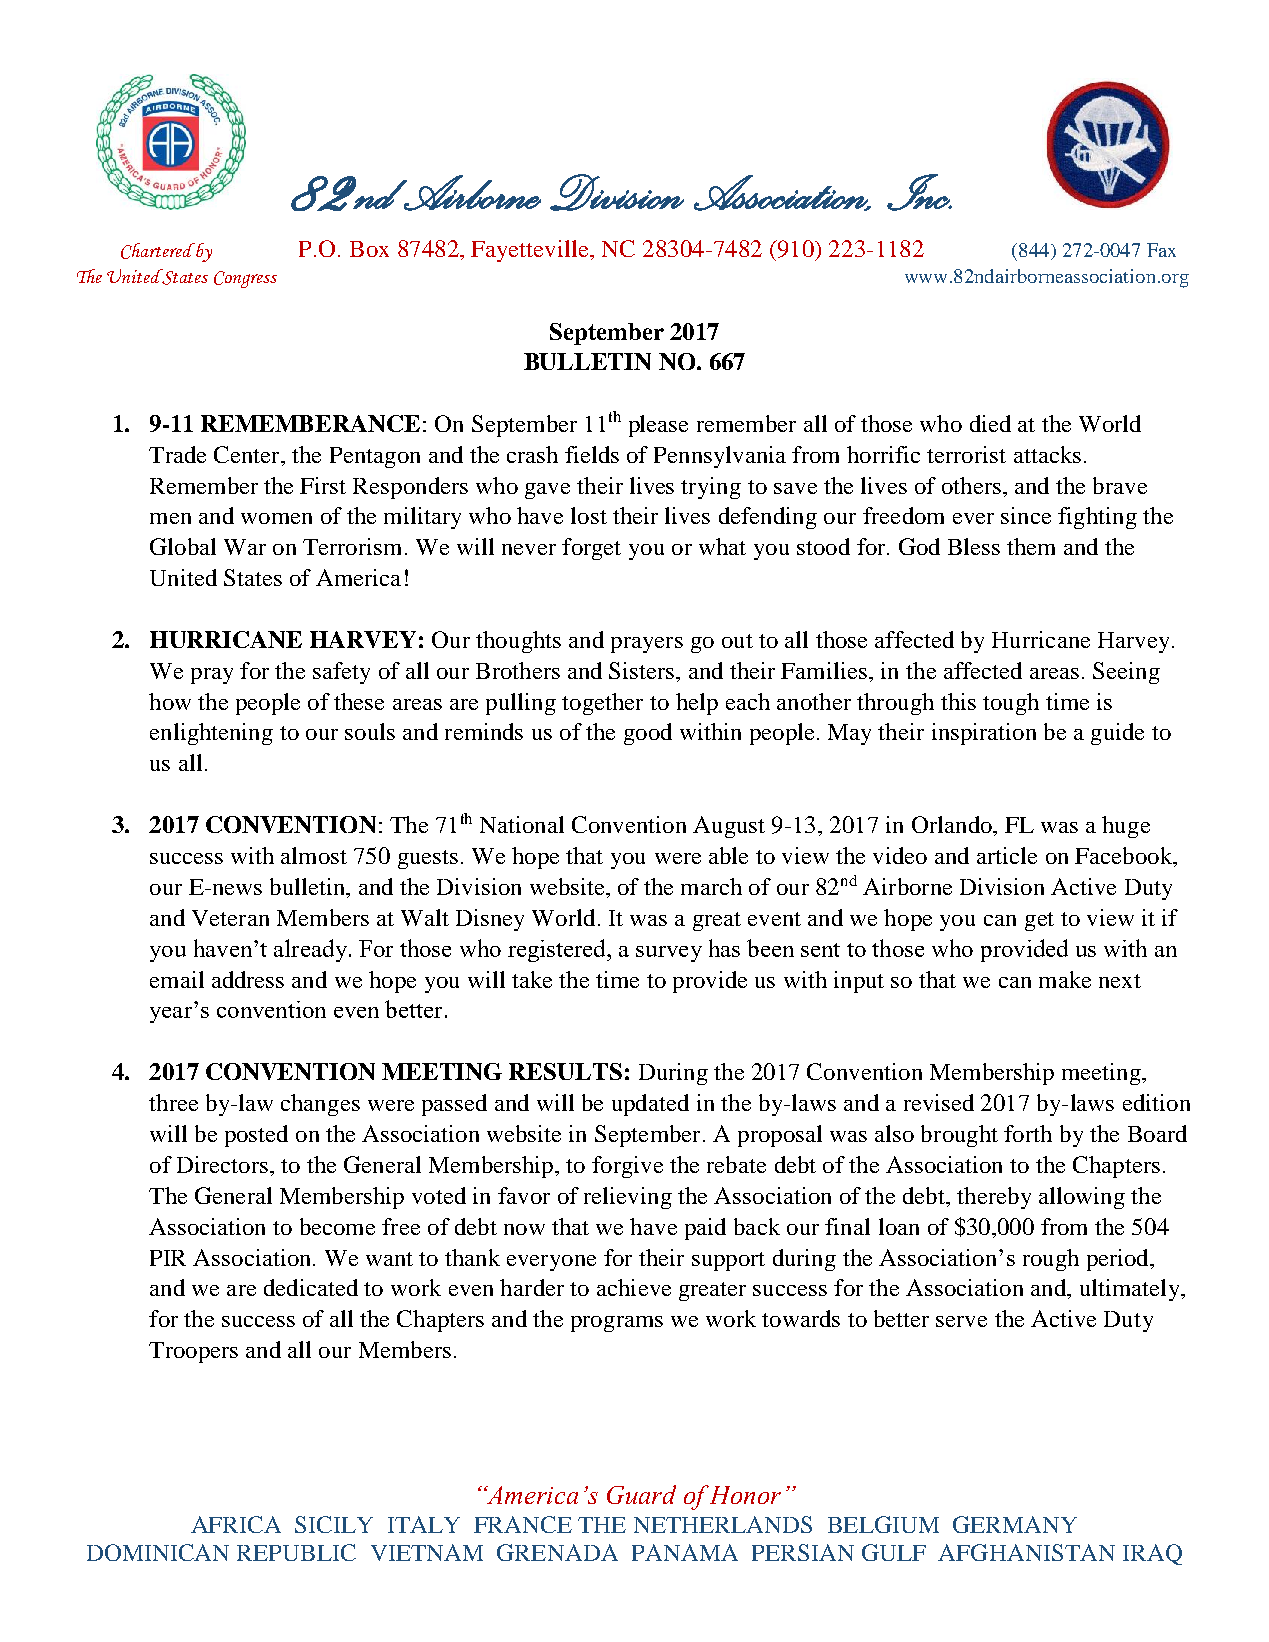 This screenshot has width=1269, height=1642. Describe the element at coordinates (1007, 855) in the screenshot. I see `article` at that location.
